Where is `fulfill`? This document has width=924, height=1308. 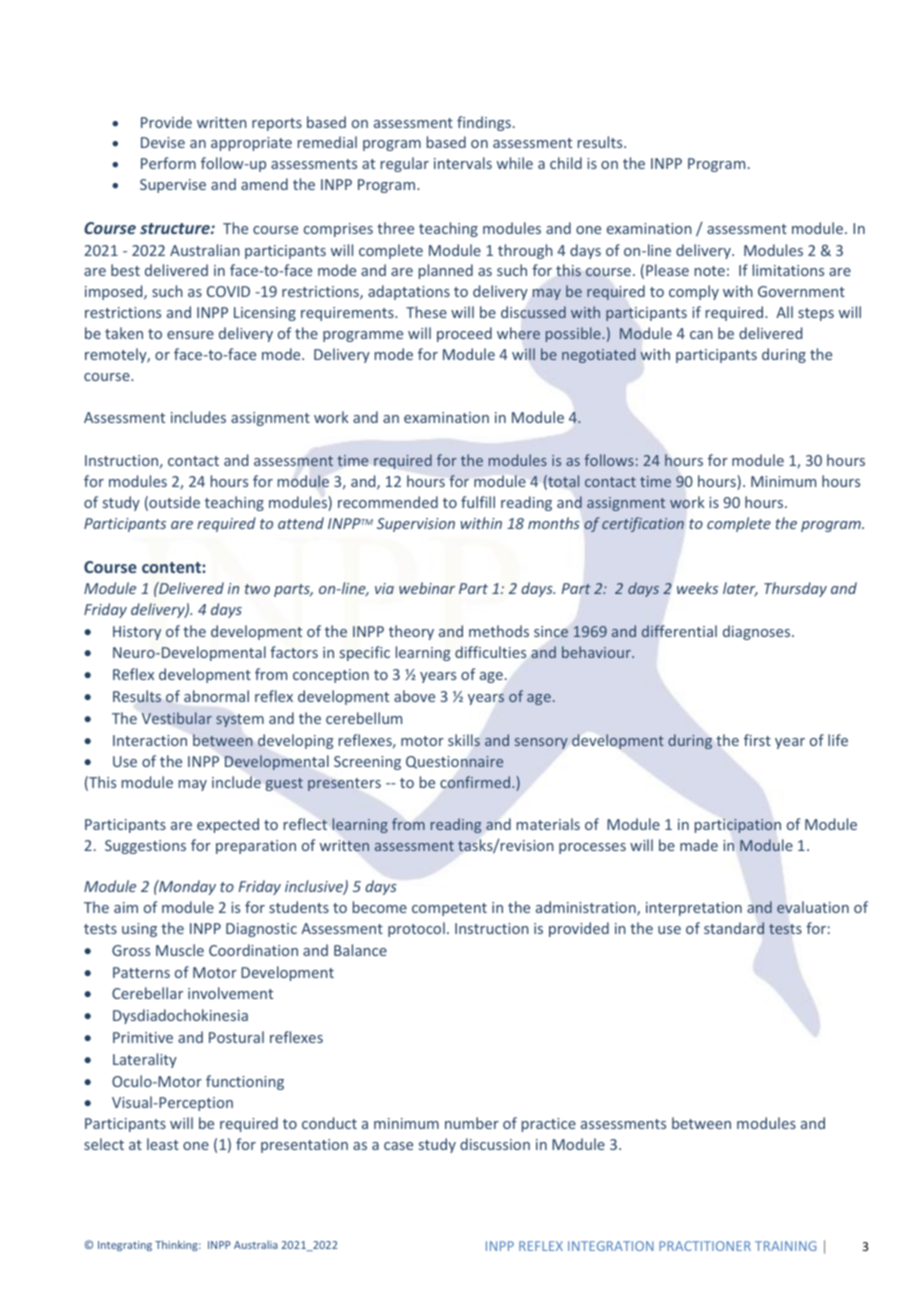
fulfill is located at coordinates (478, 502).
